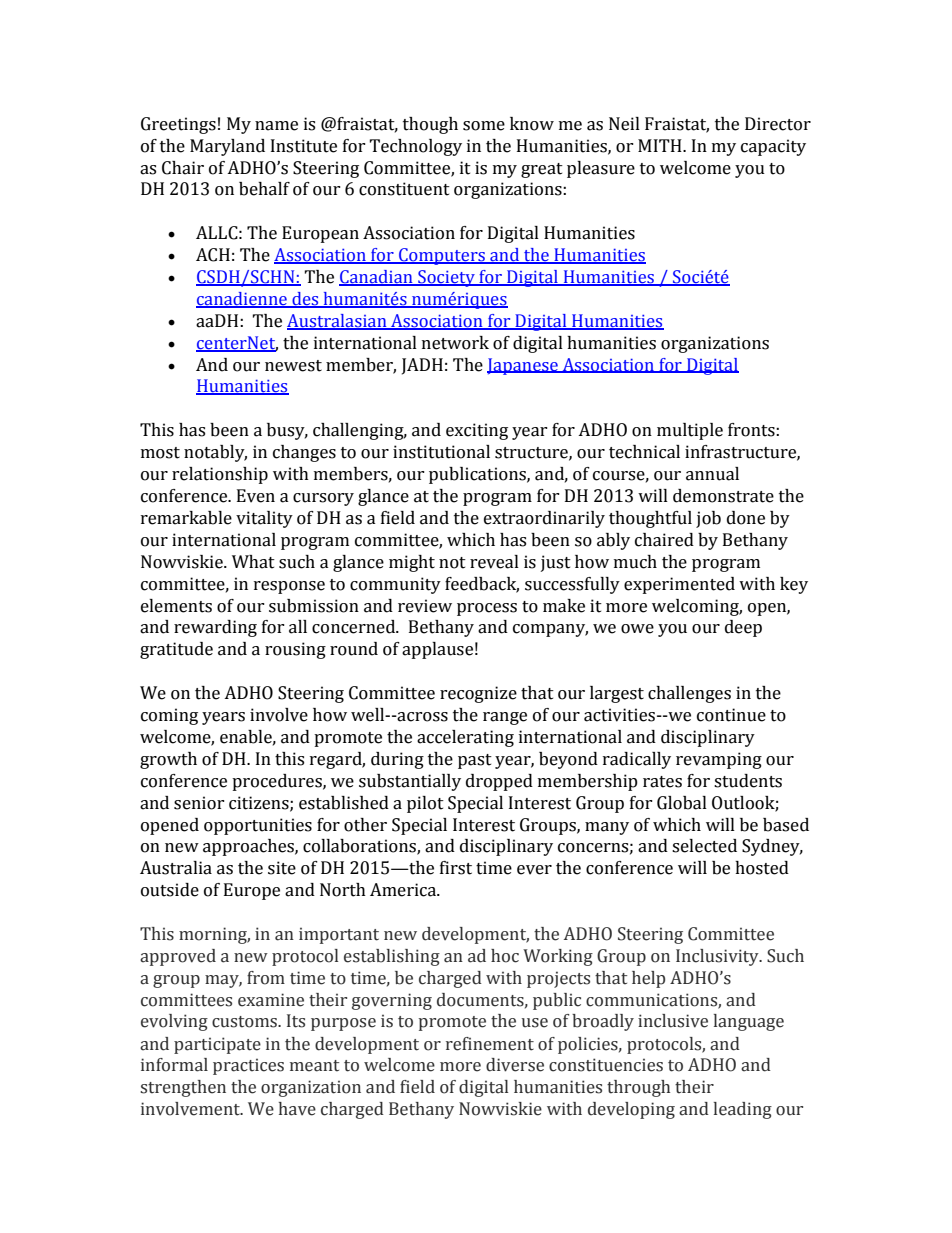 This page has width=952, height=1233. What do you see at coordinates (227, 147) in the page?
I see `Maryland` at bounding box center [227, 147].
